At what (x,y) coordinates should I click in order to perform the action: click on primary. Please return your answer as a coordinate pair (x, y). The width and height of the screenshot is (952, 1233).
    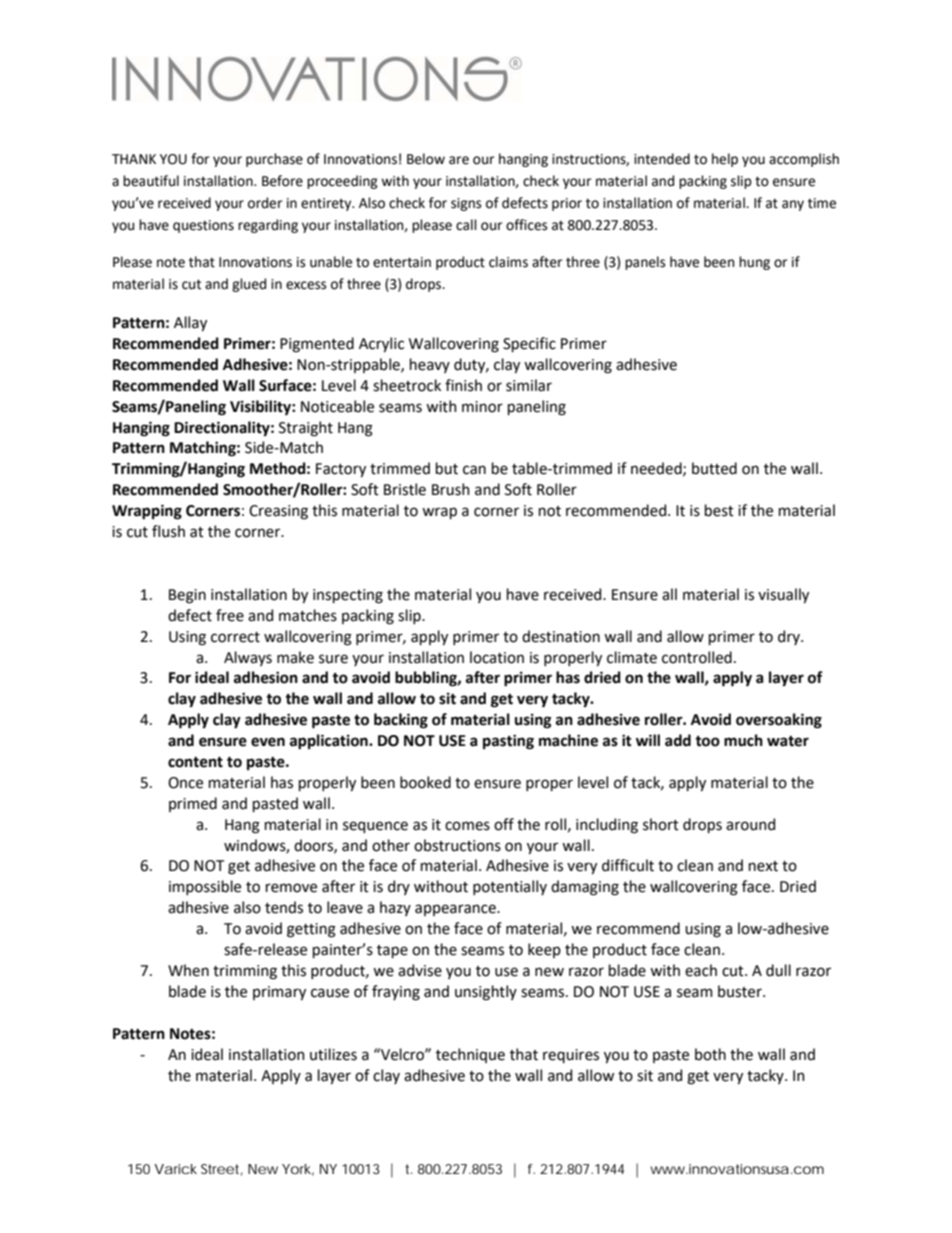
    Looking at the image, I should click on (279, 993).
